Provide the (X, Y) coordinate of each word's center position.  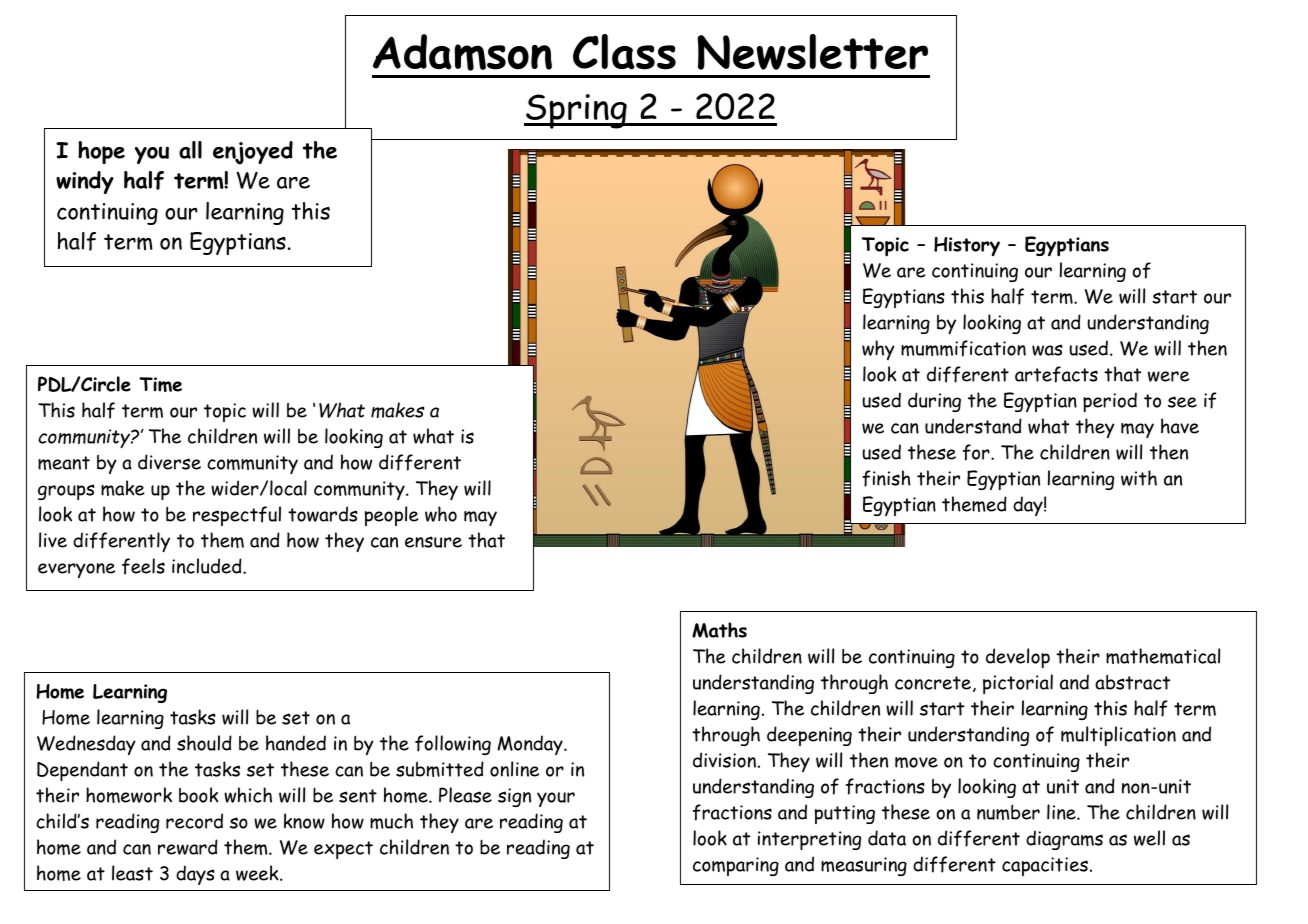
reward (188, 847)
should (204, 743)
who (441, 514)
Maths (719, 630)
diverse (169, 462)
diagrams (1064, 840)
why (878, 350)
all (190, 150)
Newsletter (812, 52)
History (967, 246)
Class (624, 52)
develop (1018, 658)
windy (85, 182)
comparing (736, 866)
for (977, 452)
